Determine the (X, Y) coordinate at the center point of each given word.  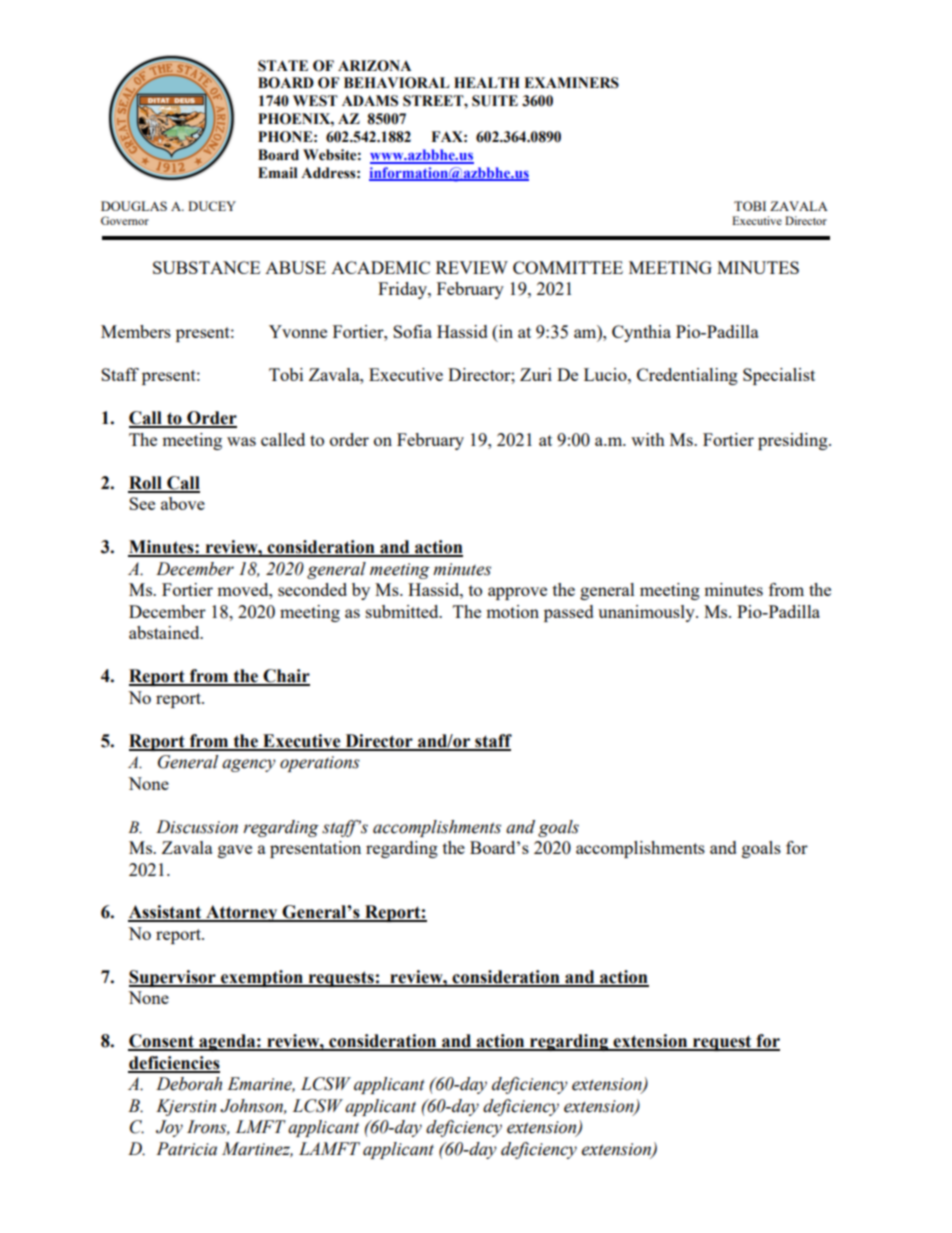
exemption (262, 978)
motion (512, 611)
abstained (165, 632)
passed (569, 613)
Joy (169, 1128)
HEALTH (487, 82)
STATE (283, 66)
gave (235, 851)
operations (320, 764)
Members (136, 331)
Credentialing (687, 376)
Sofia (412, 331)
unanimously (647, 613)
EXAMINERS (571, 83)
